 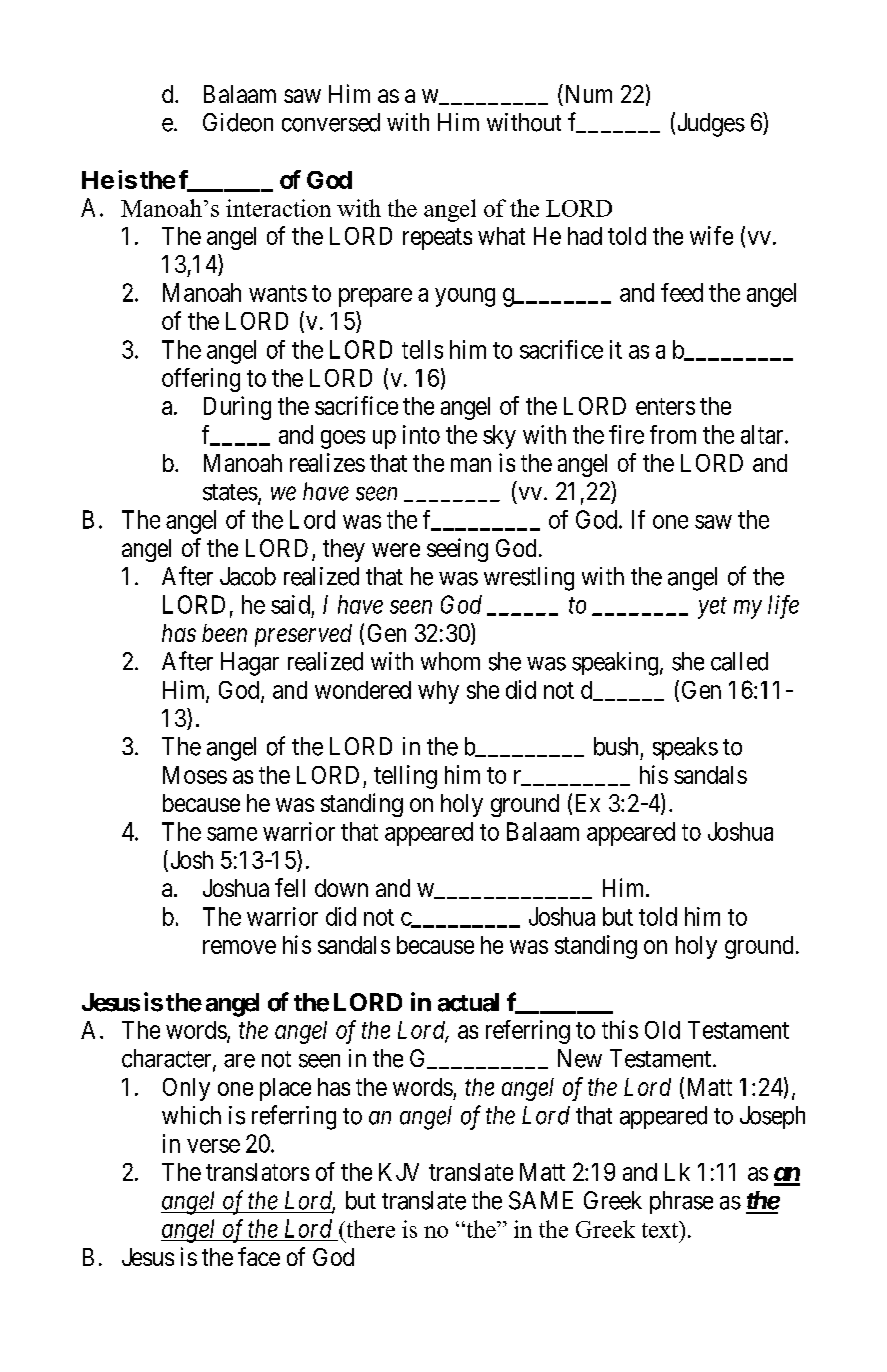 I want to click on Gideon, so click(x=238, y=122).
